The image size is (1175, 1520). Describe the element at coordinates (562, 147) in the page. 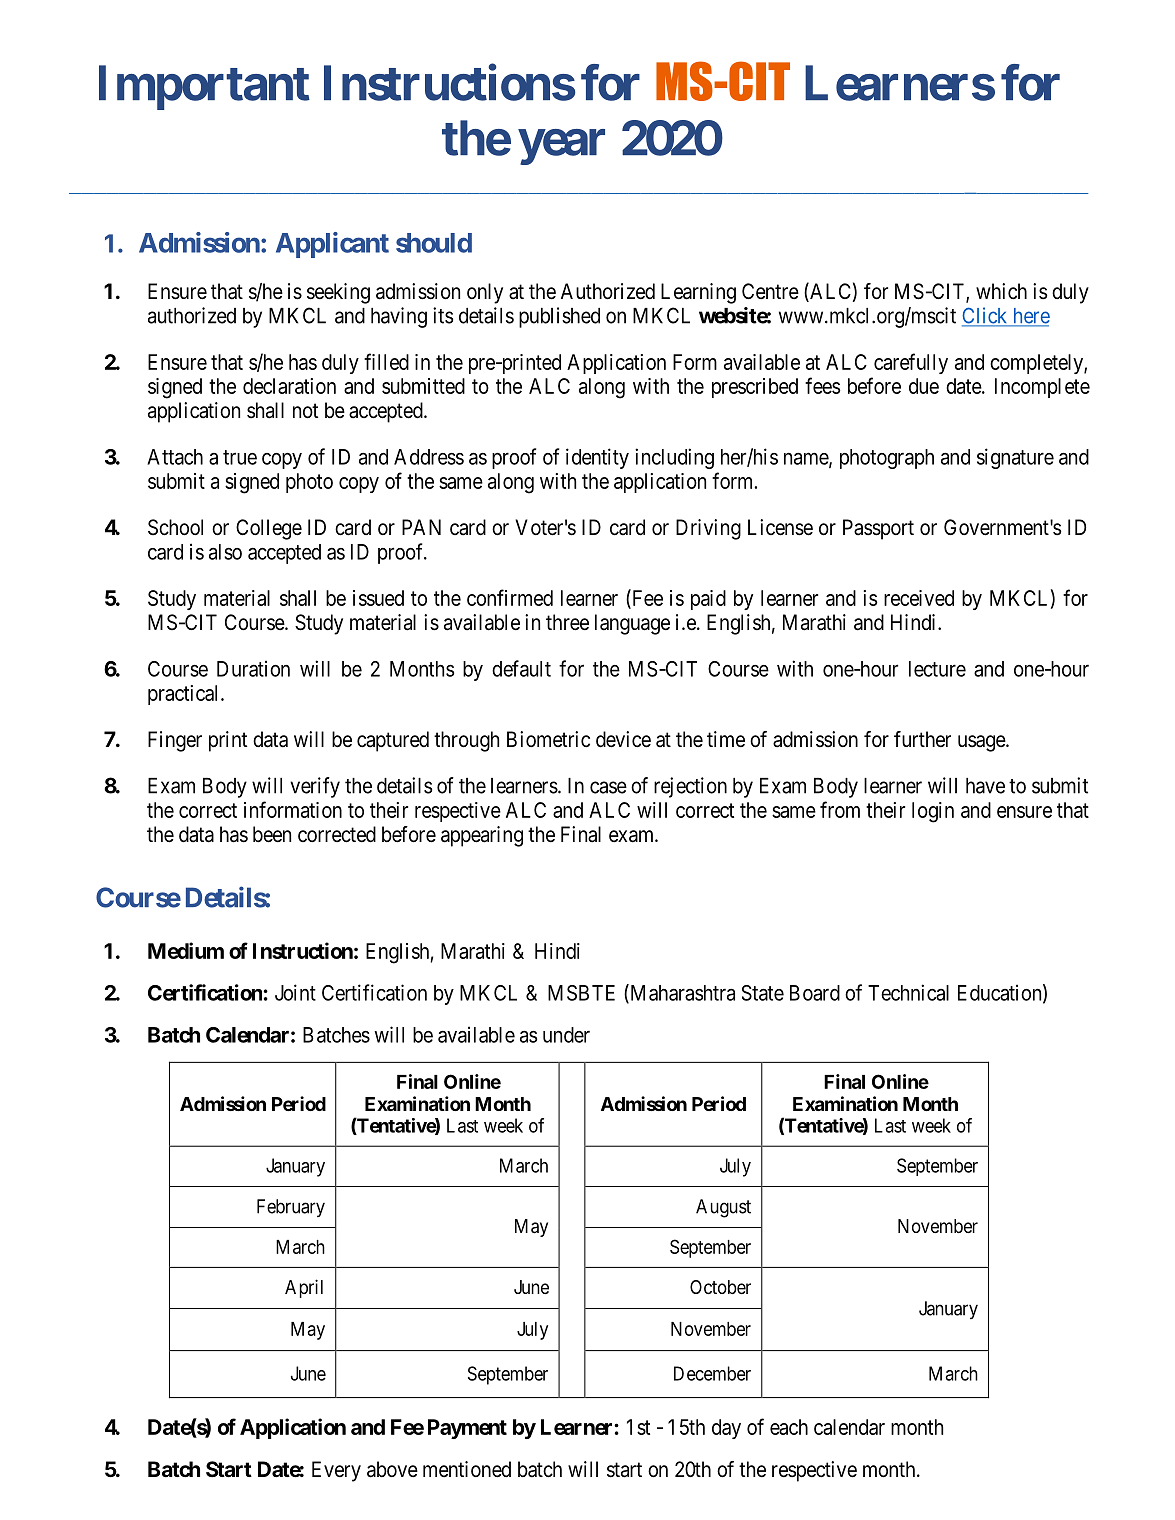

I see `year` at that location.
